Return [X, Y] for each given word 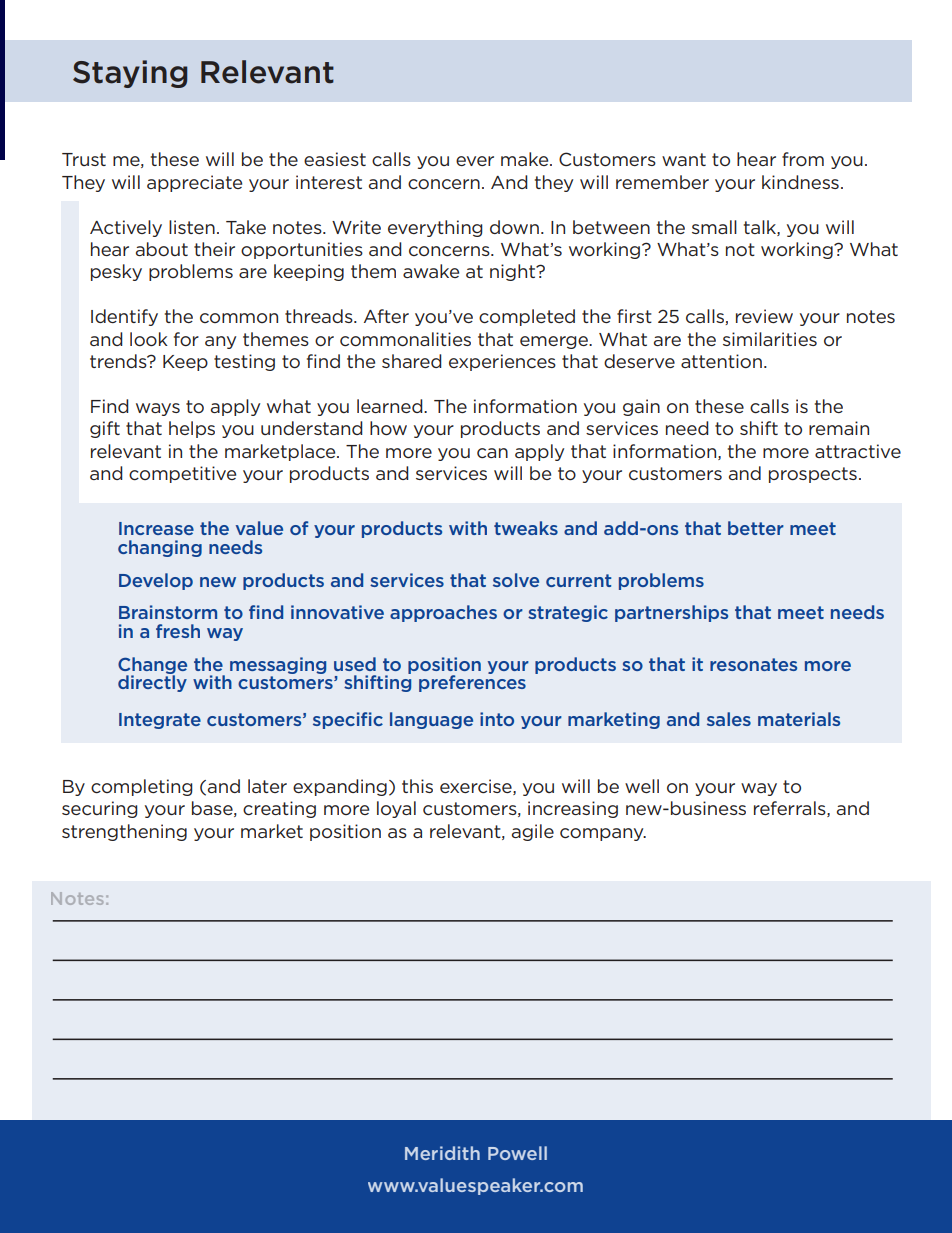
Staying [130, 74]
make [526, 159]
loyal [396, 809]
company [603, 834]
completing [142, 787]
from [803, 159]
